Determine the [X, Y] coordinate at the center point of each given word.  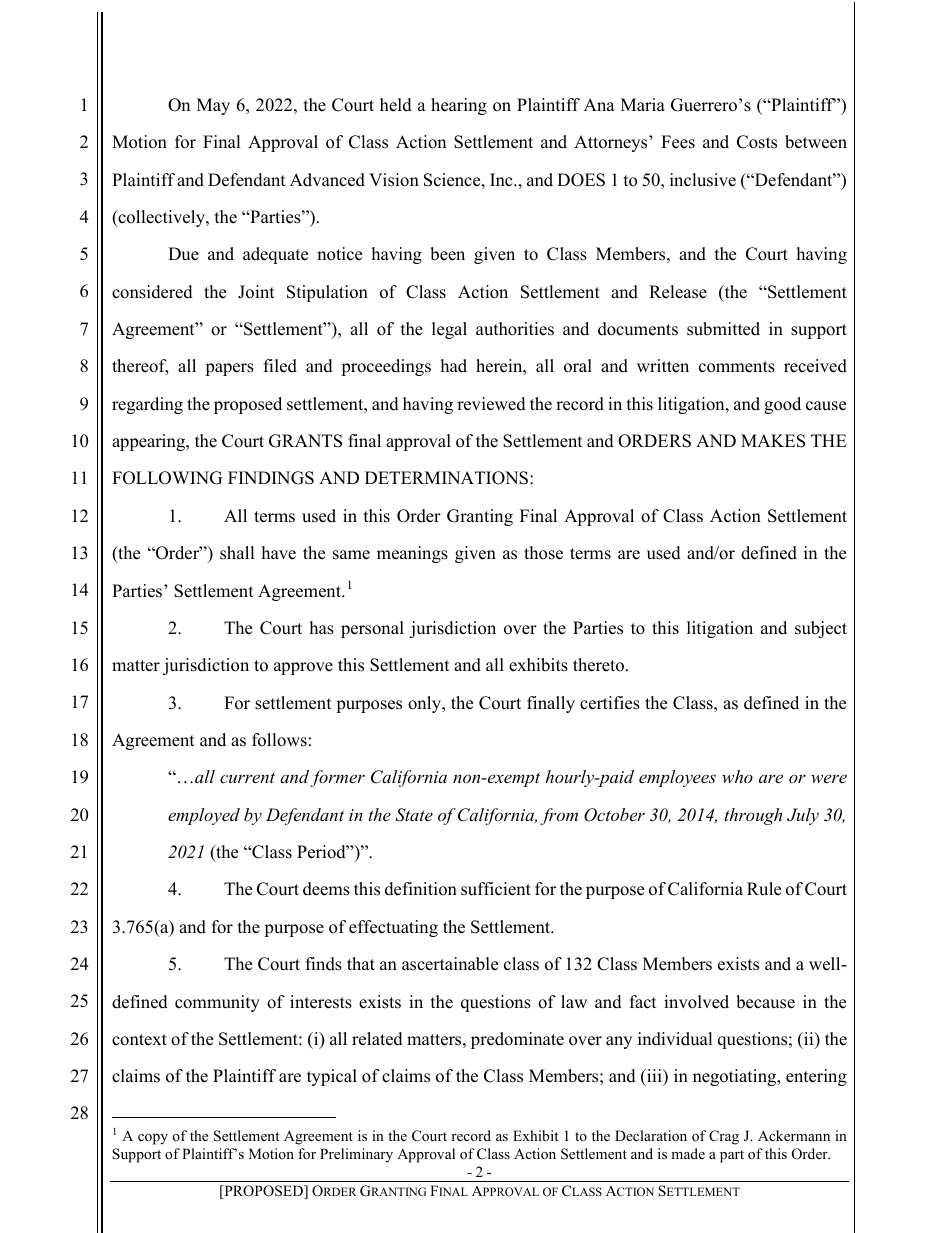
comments [737, 367]
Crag [724, 1137]
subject [821, 629]
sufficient [496, 889]
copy [153, 1139]
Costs [757, 142]
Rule [764, 889]
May [213, 106]
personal [372, 629]
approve [303, 668]
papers [229, 369]
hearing [459, 106]
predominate [517, 1040]
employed [204, 816]
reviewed [491, 404]
